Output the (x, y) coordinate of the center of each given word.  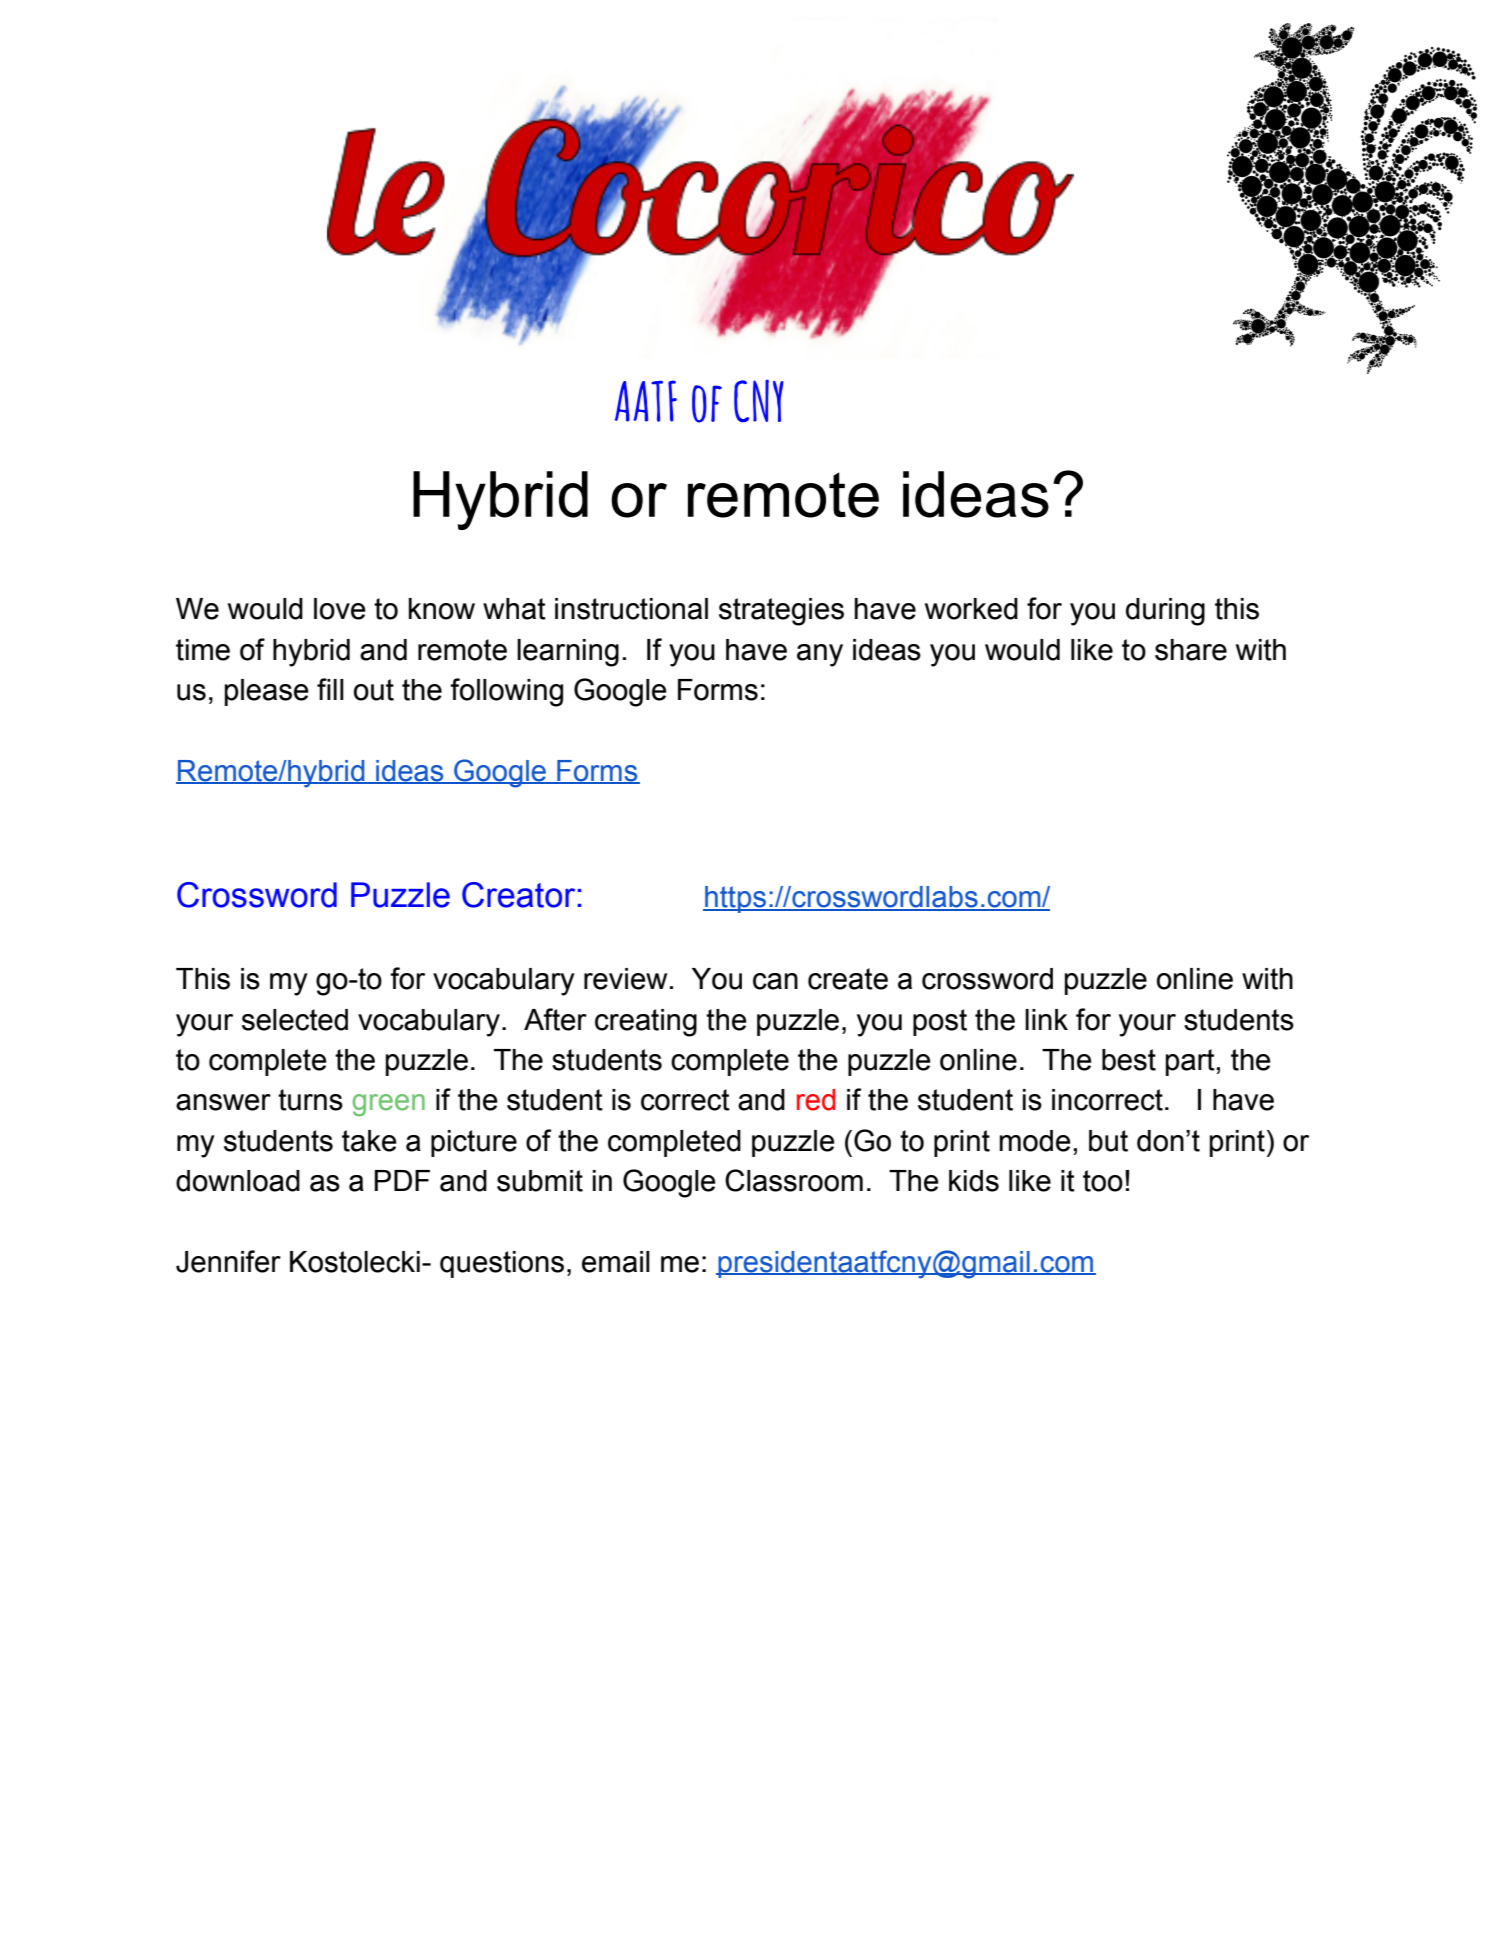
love (340, 609)
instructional (631, 609)
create (848, 979)
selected (295, 1020)
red (816, 1100)
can (775, 981)
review (625, 979)
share (1191, 650)
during (1165, 612)
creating (646, 1023)
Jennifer (228, 1261)
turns (310, 1100)
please (267, 692)
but (1108, 1141)
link (1046, 1019)
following (506, 692)
